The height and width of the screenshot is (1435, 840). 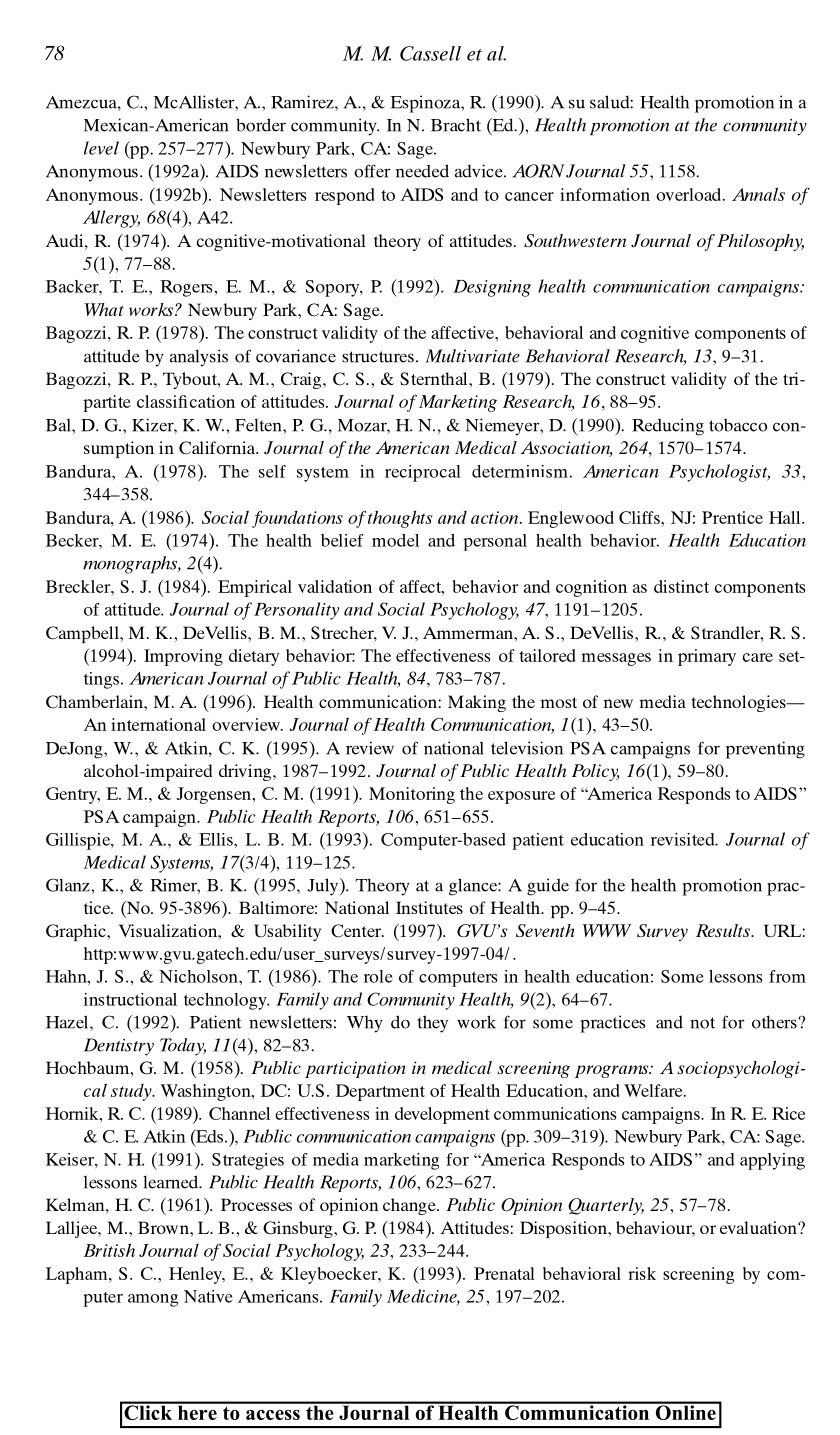 What do you see at coordinates (642, 1273) in the screenshot?
I see `risk` at bounding box center [642, 1273].
